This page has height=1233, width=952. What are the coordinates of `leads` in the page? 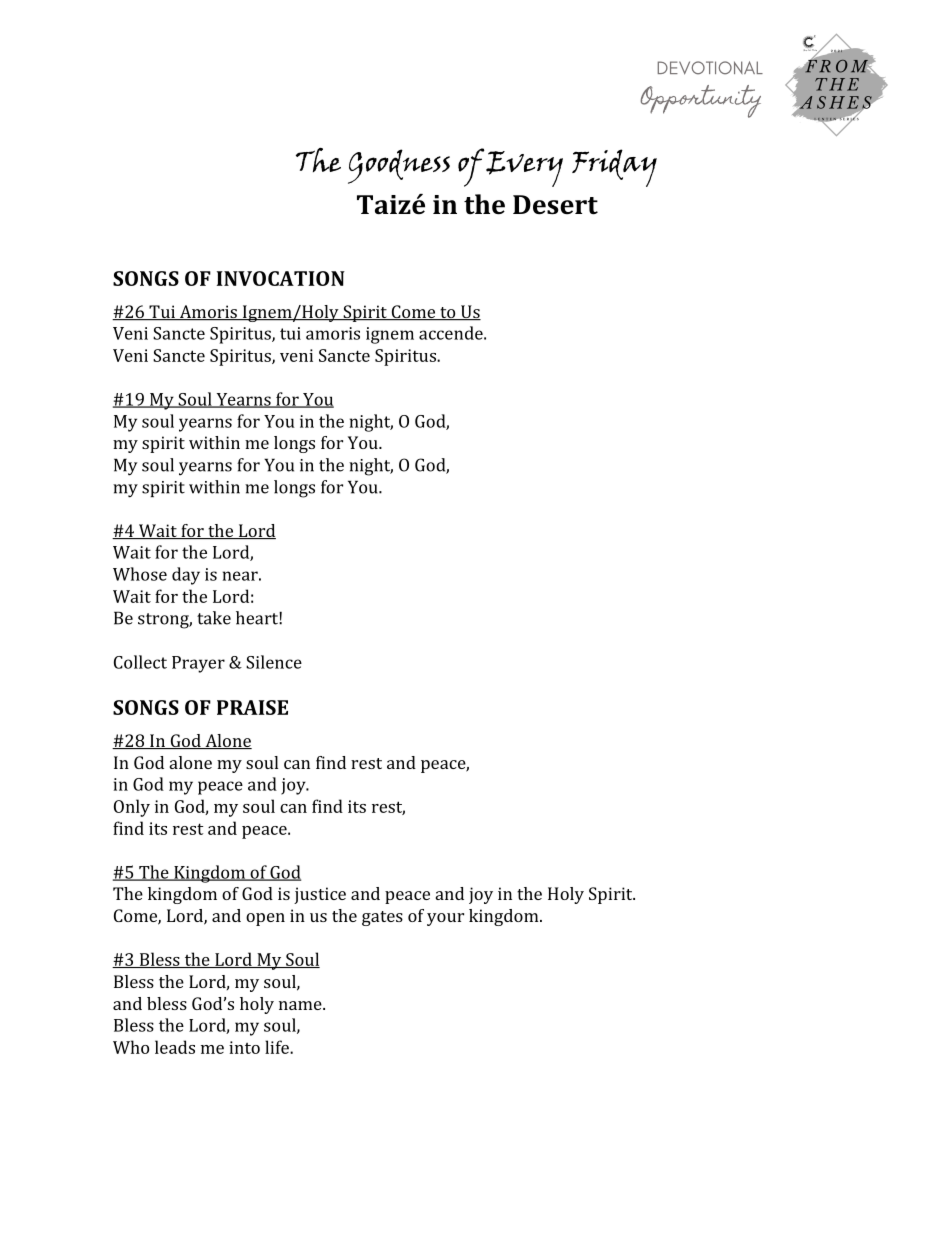 It's located at (175, 1047).
